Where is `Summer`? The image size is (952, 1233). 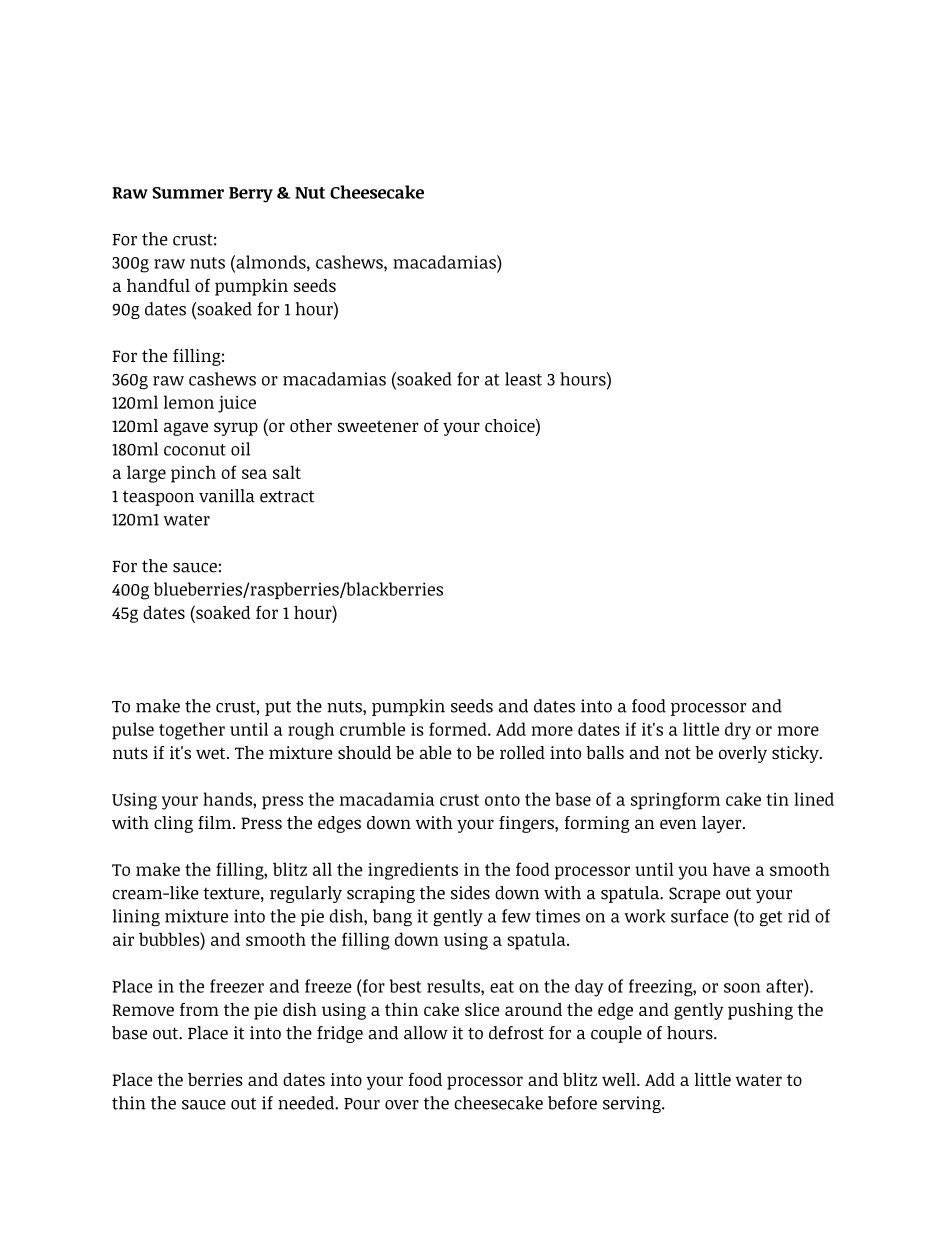
Summer is located at coordinates (188, 193).
